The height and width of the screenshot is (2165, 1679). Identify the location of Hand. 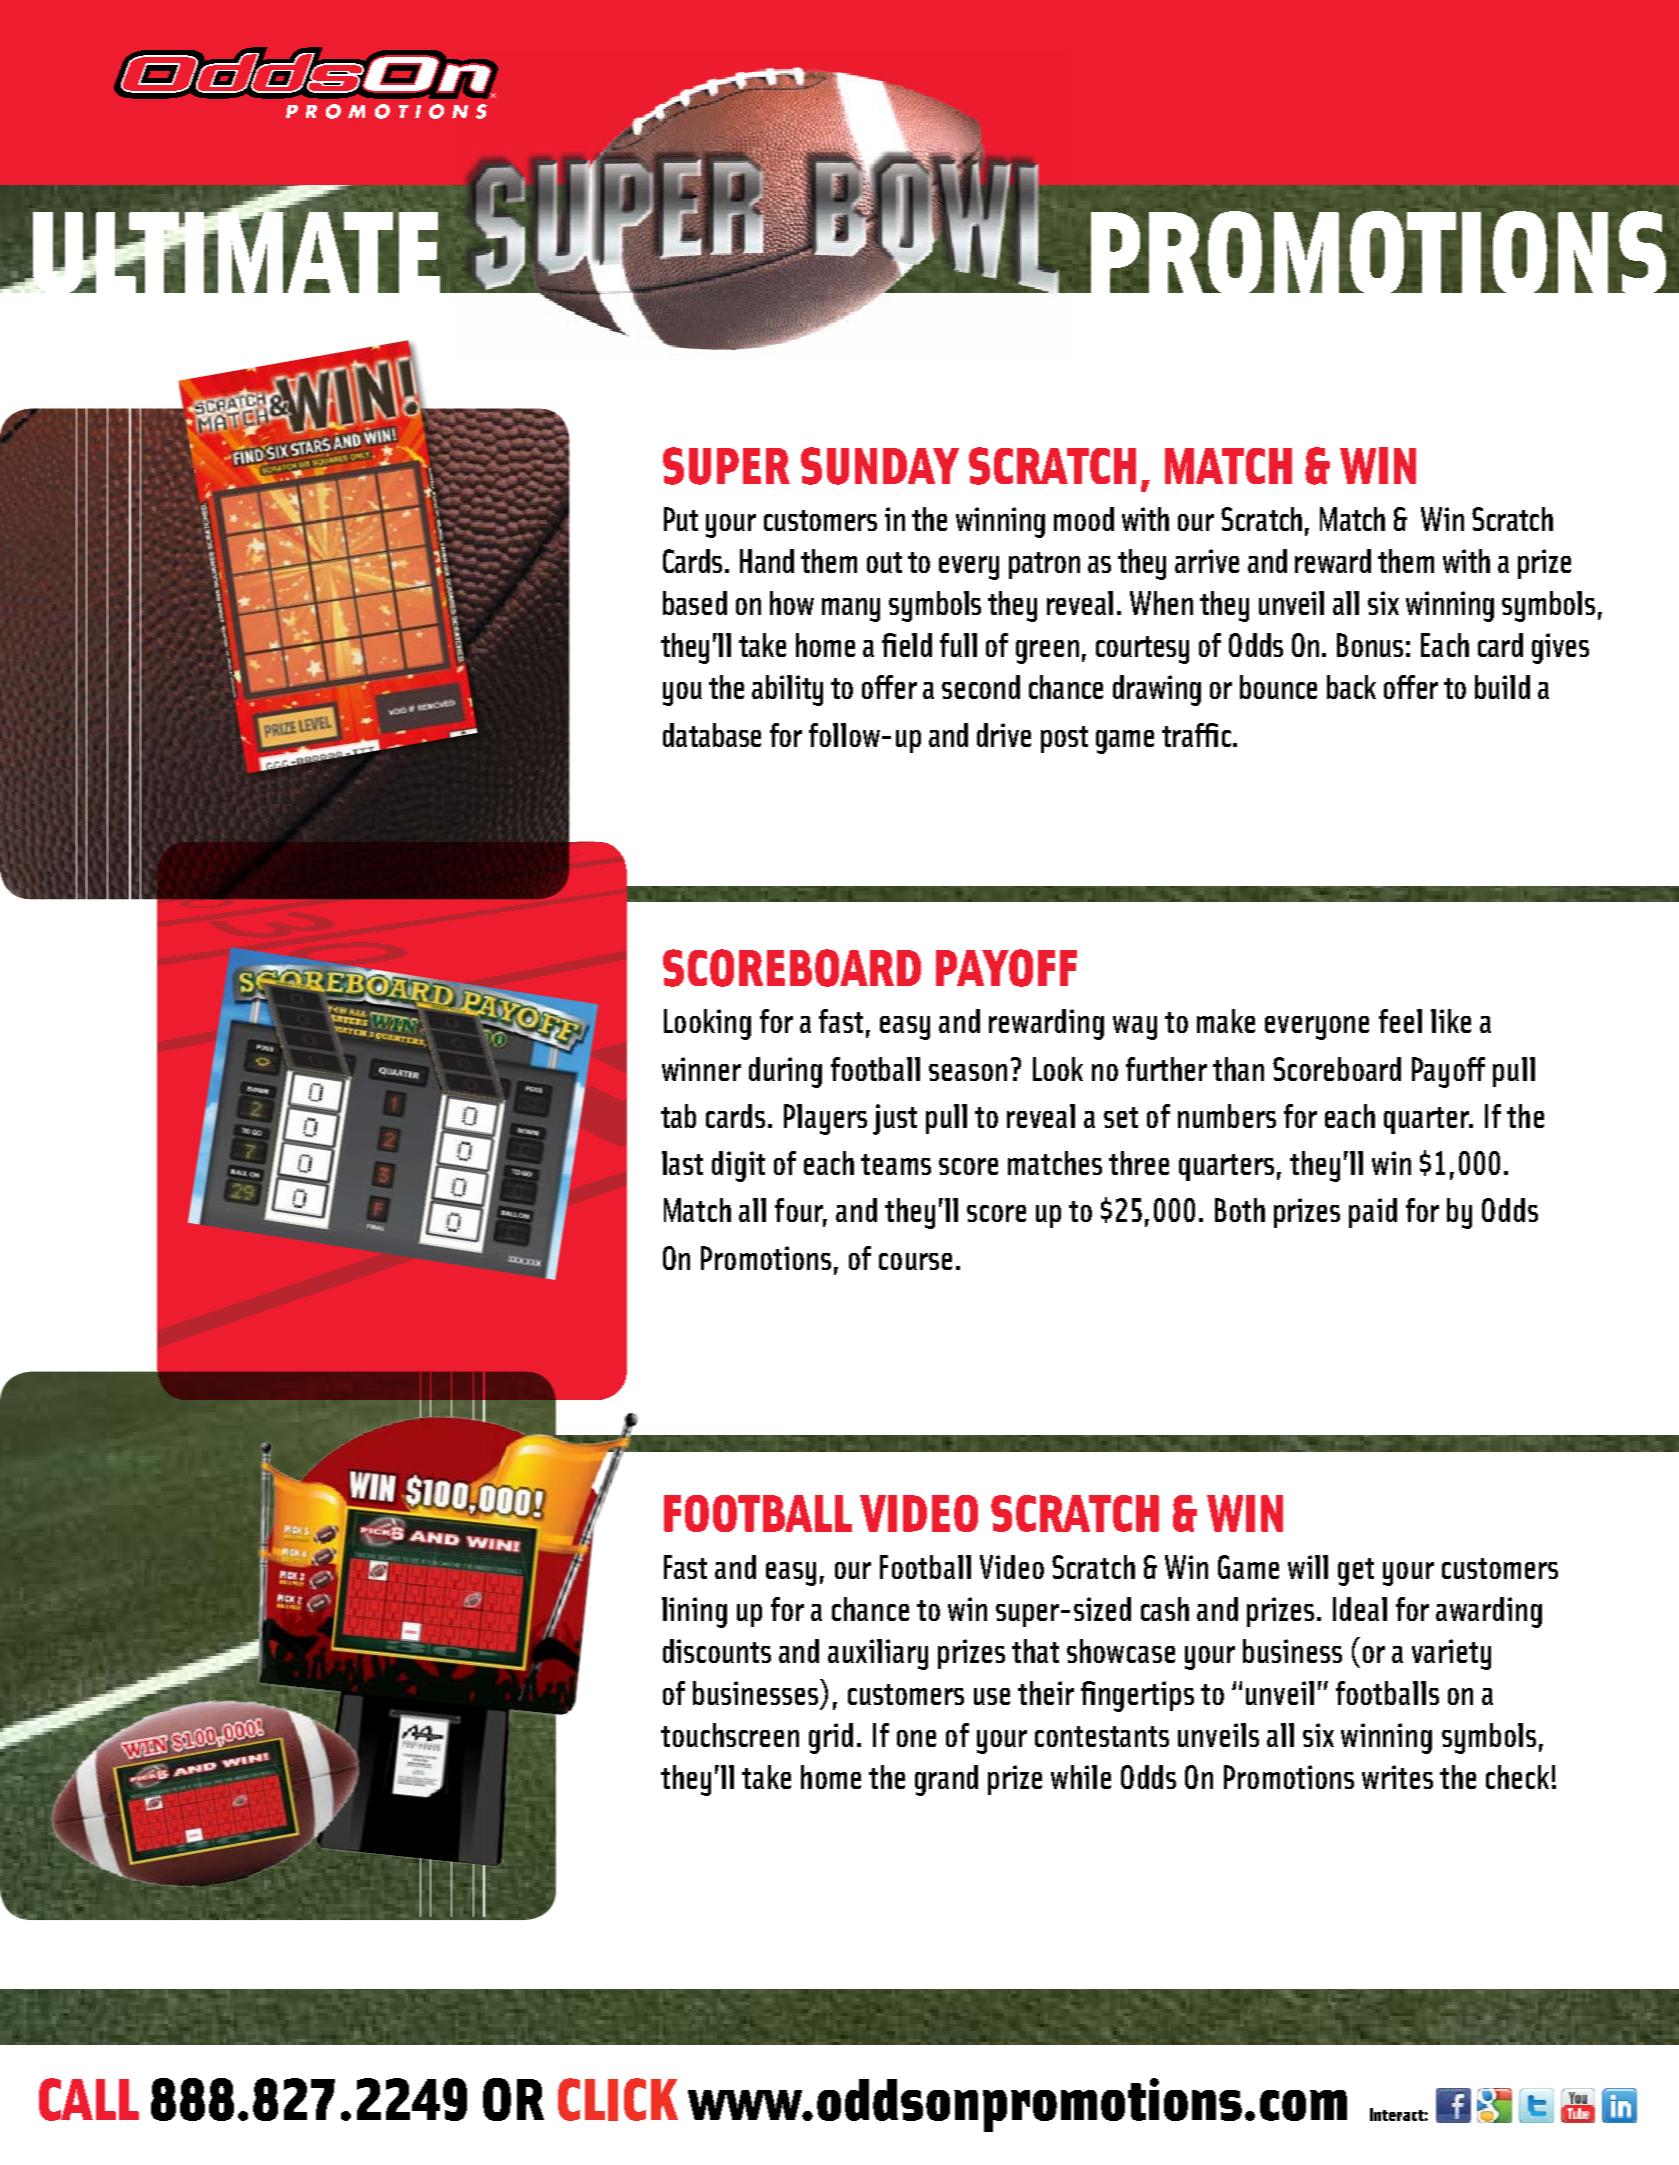
(767, 561).
